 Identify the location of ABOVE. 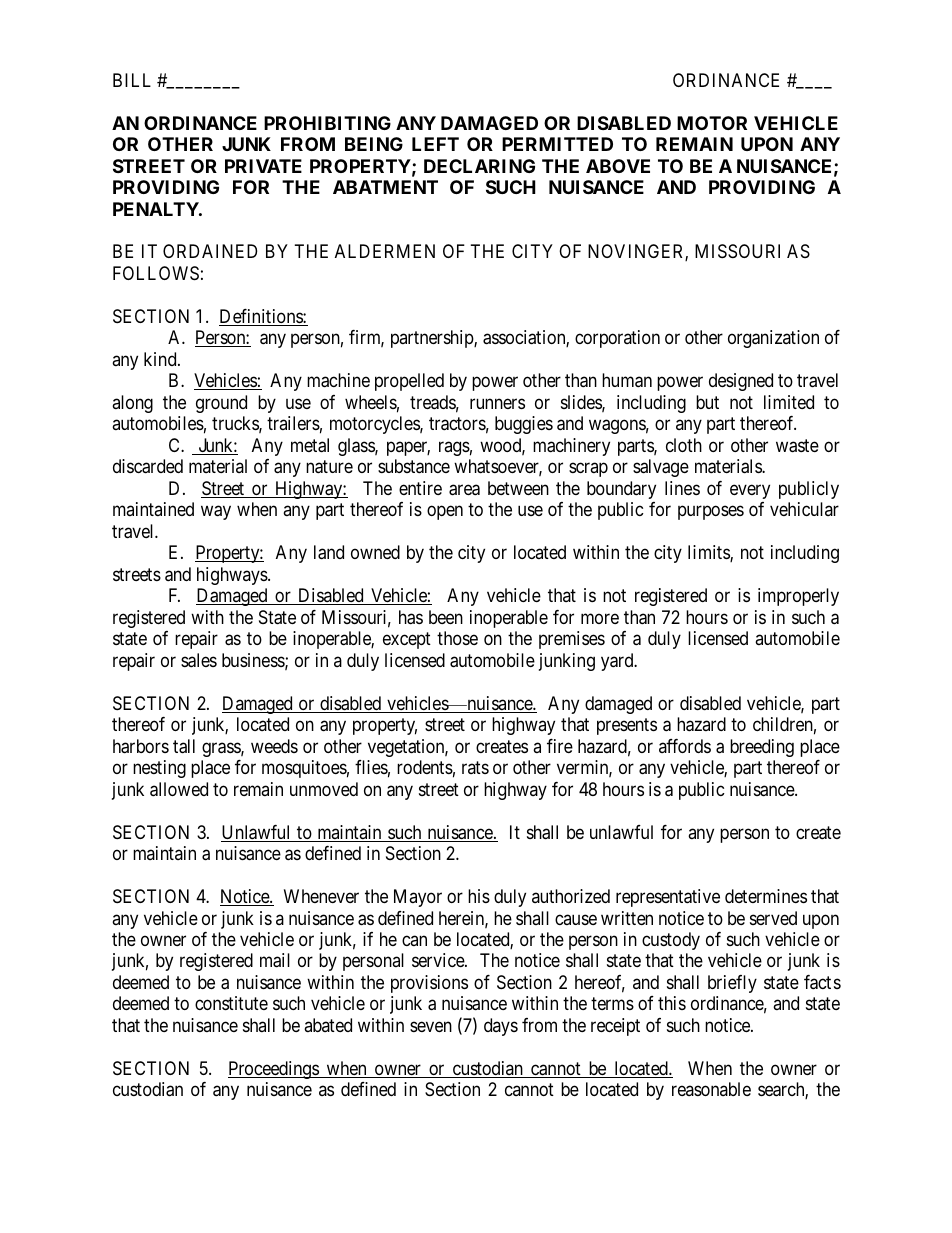
(618, 166).
